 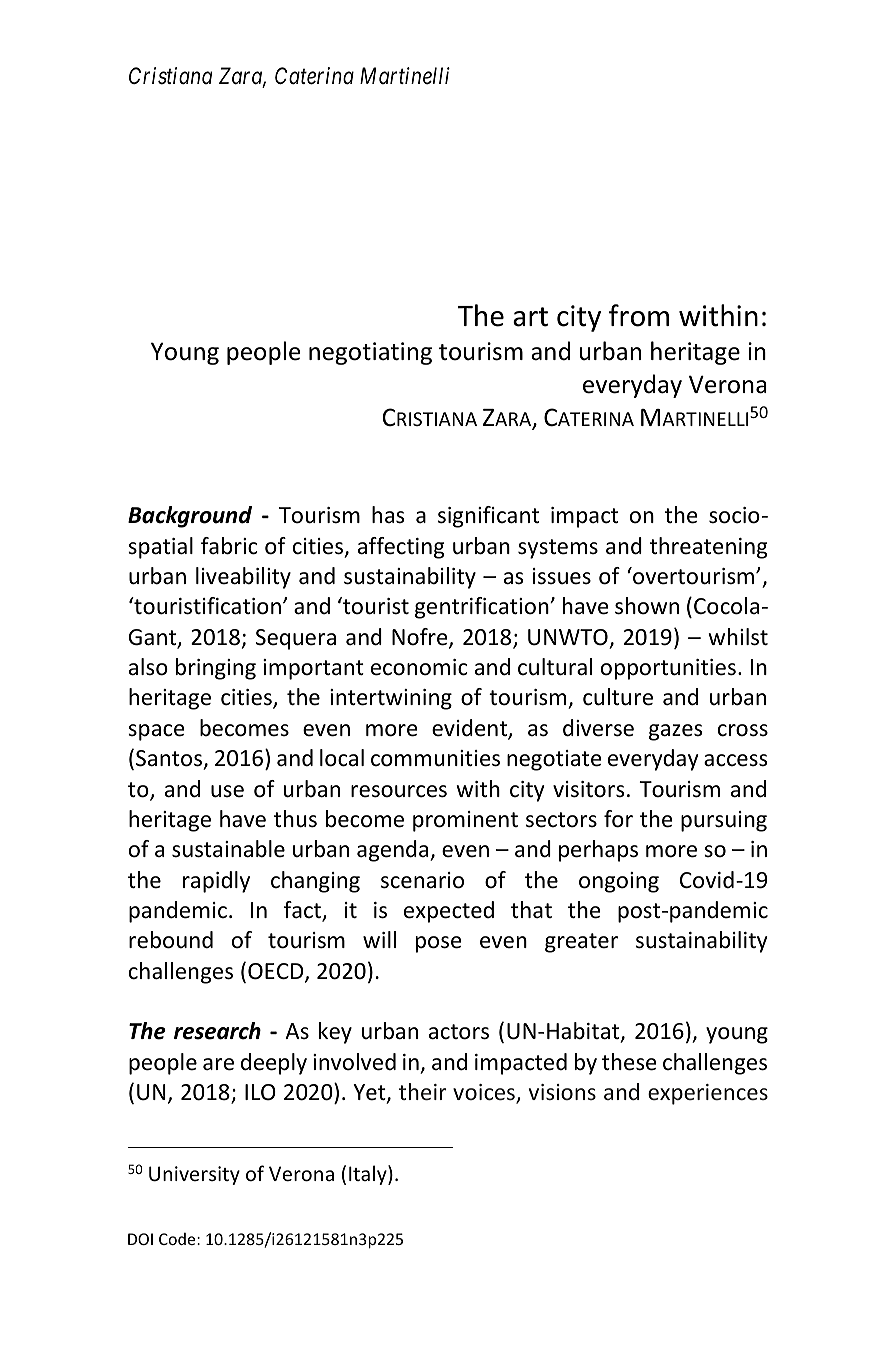 What do you see at coordinates (423, 1092) in the page?
I see `their` at bounding box center [423, 1092].
